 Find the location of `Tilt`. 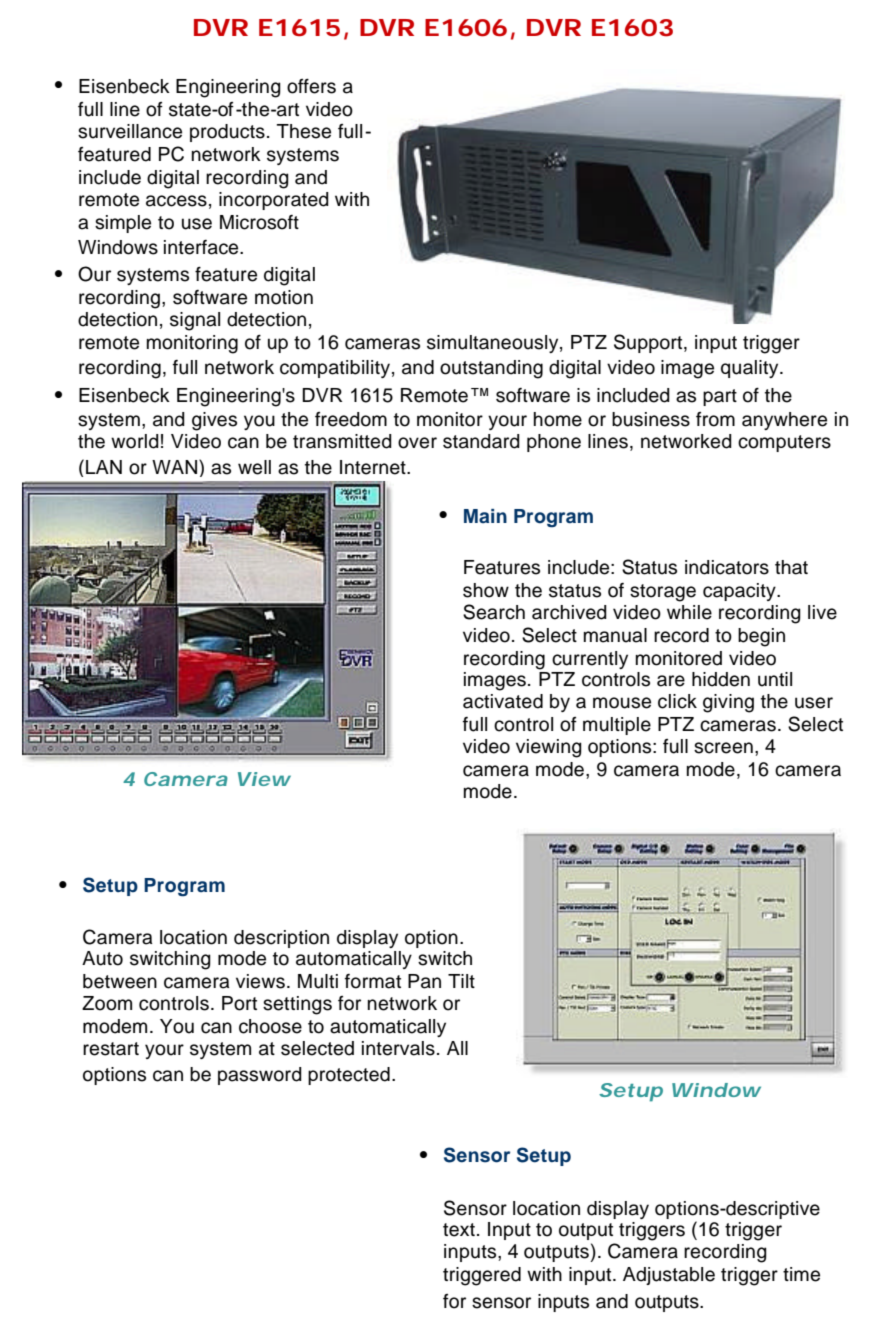

Tilt is located at coordinates (461, 981).
